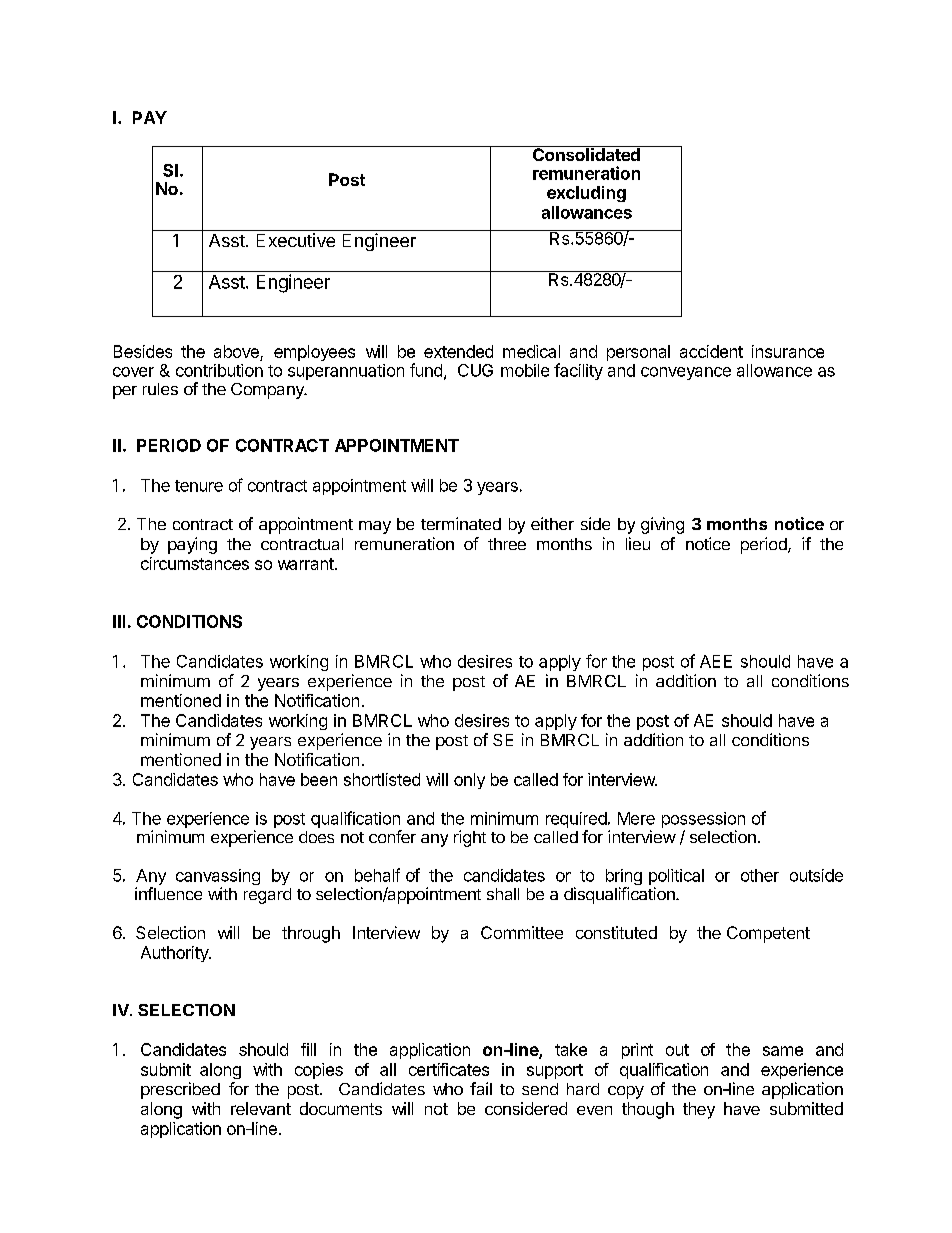 The image size is (952, 1233). What do you see at coordinates (662, 525) in the document?
I see `giving` at bounding box center [662, 525].
